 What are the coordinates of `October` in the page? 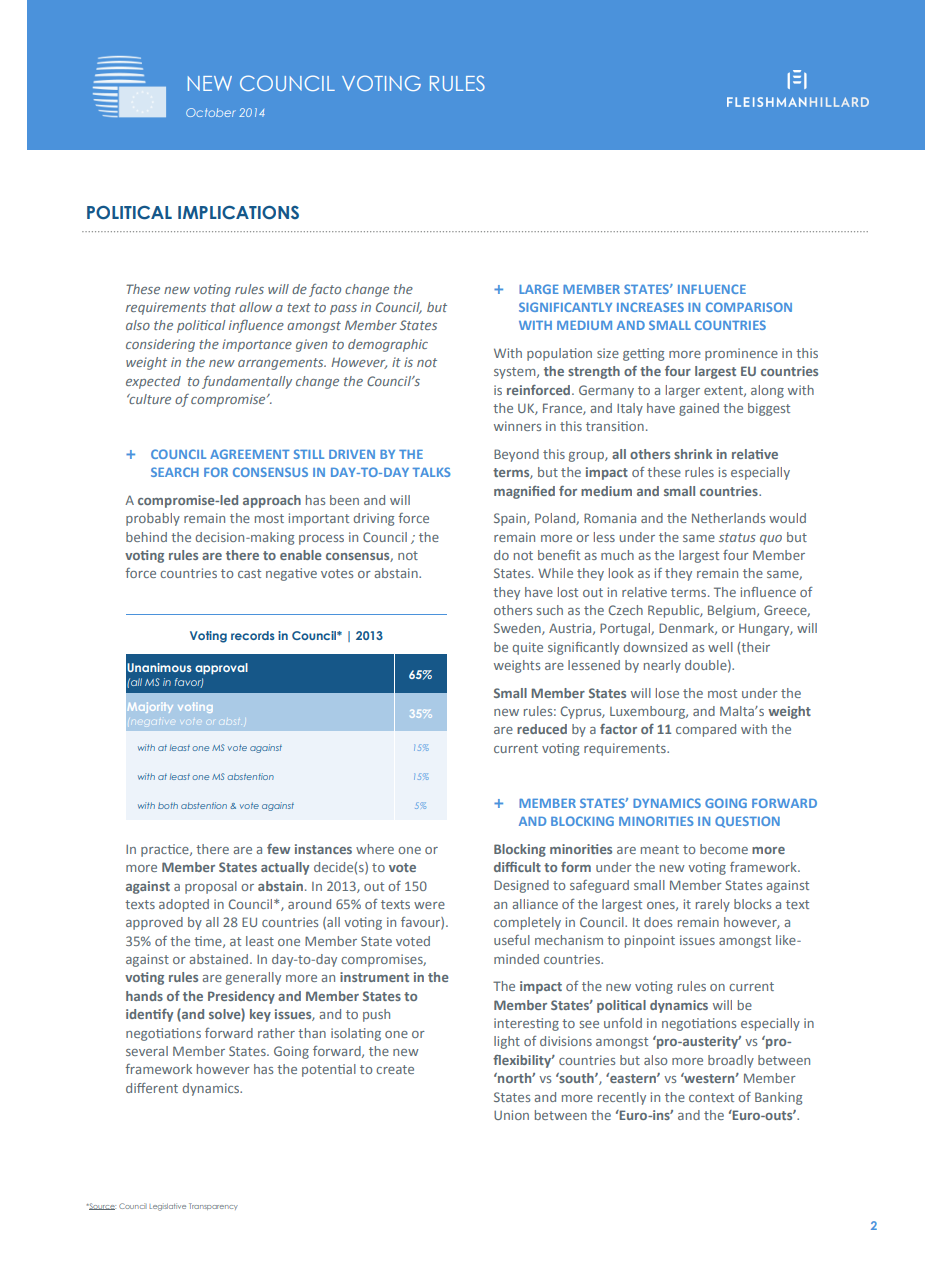 It's located at (211, 112).
